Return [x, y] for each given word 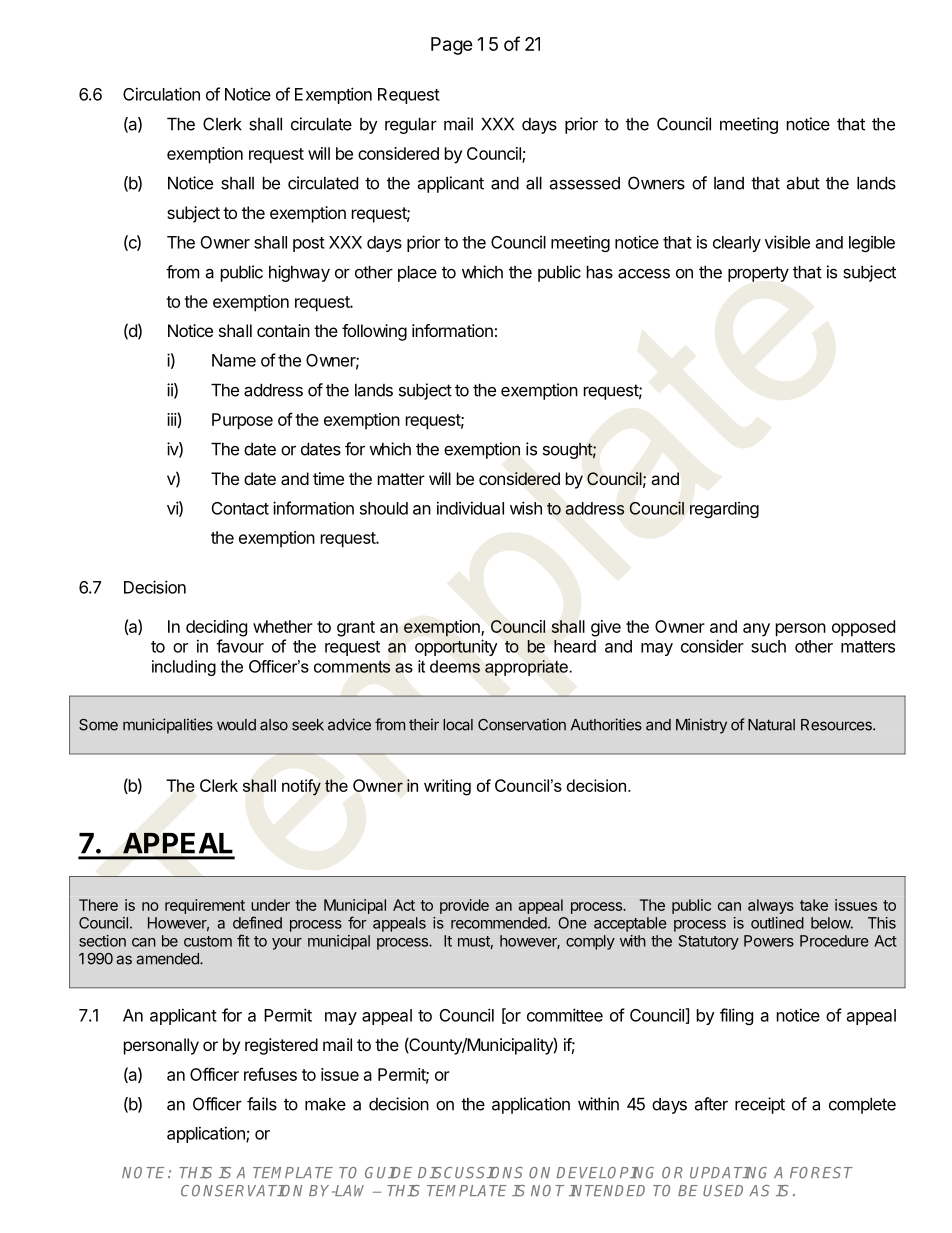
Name [234, 360]
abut [803, 183]
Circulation [161, 94]
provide [464, 906]
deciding [216, 628]
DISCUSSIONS [470, 1173]
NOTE [145, 1173]
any [756, 630]
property [758, 274]
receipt [760, 1105]
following [374, 332]
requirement [205, 906]
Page [452, 46]
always [771, 906]
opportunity [456, 647]
